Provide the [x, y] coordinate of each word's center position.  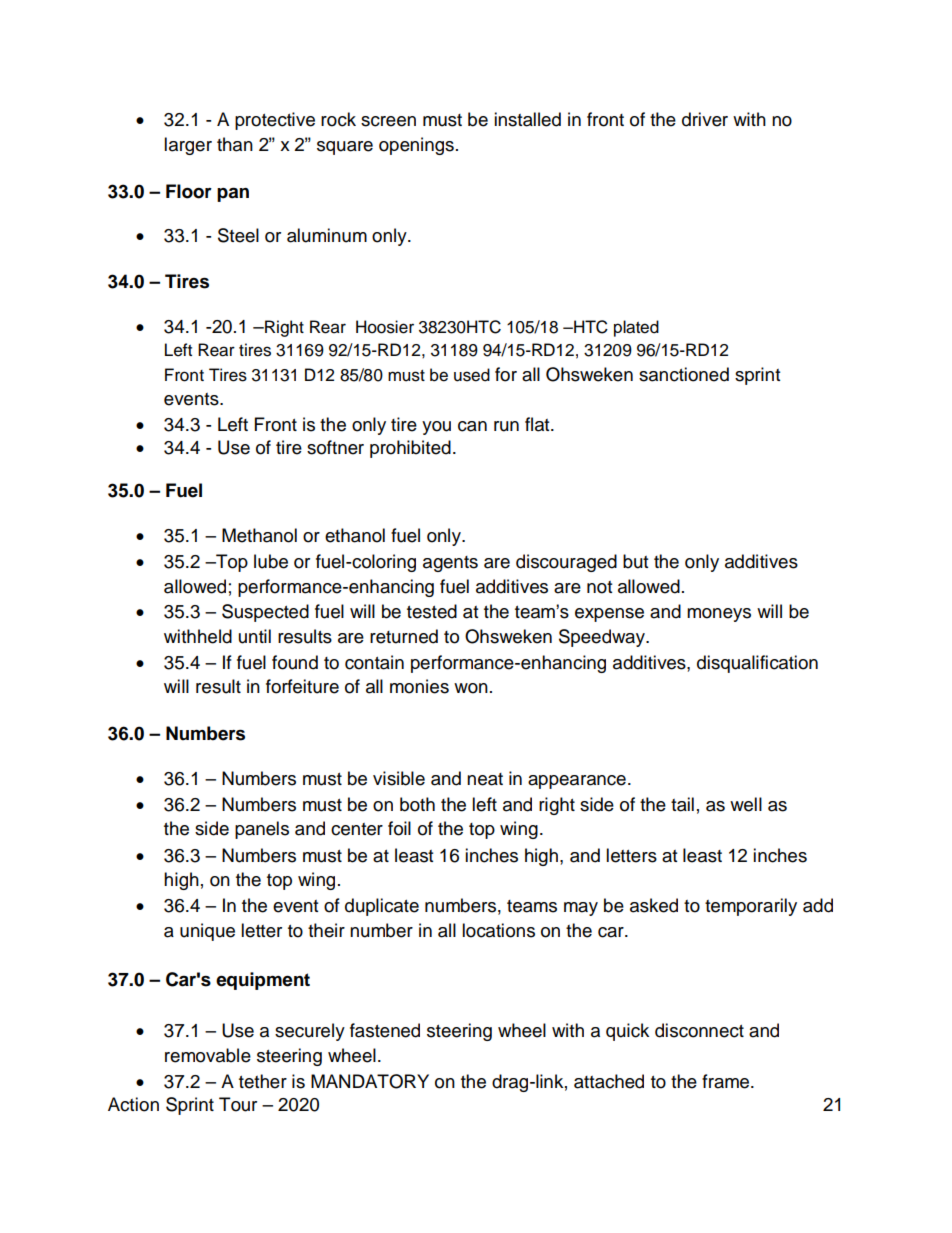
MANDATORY [370, 1081]
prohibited [410, 449]
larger [188, 146]
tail [682, 804]
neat [485, 779]
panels [262, 830]
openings [416, 146]
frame [727, 1081]
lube [271, 561]
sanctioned [684, 374]
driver [705, 119]
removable [208, 1055]
